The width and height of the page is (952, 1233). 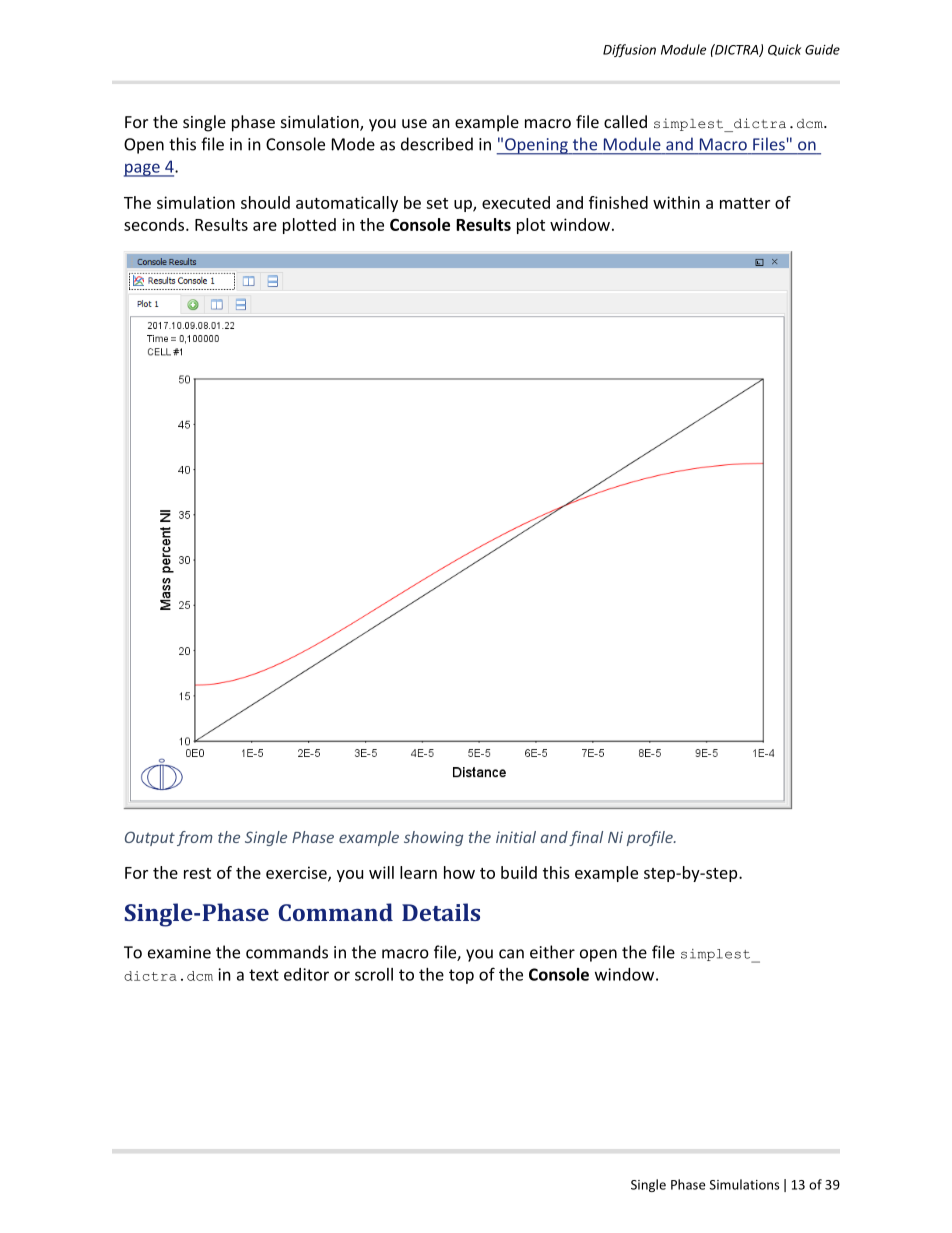 What do you see at coordinates (143, 170) in the page?
I see `page` at bounding box center [143, 170].
